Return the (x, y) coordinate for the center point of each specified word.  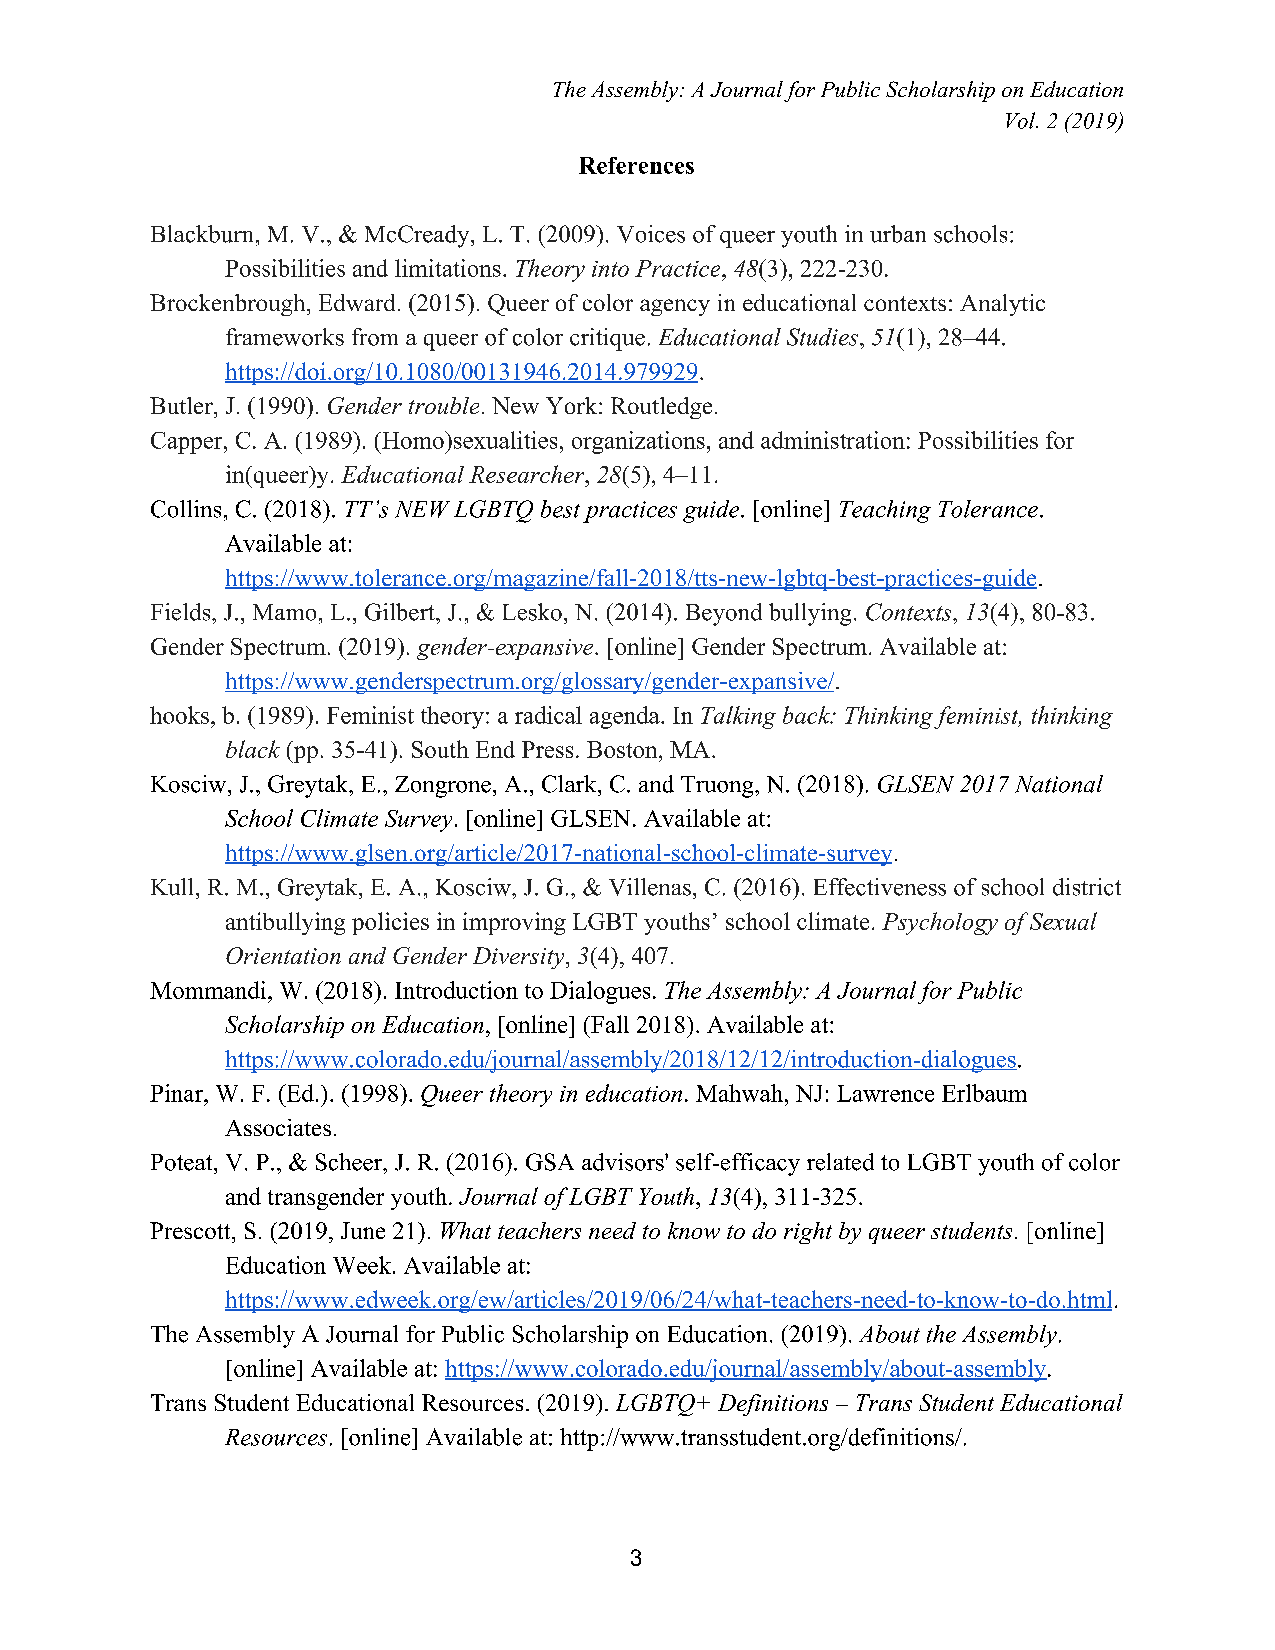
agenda (626, 717)
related (840, 1162)
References (636, 165)
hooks (179, 715)
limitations (448, 268)
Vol (1022, 120)
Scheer (350, 1162)
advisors (624, 1162)
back (808, 715)
